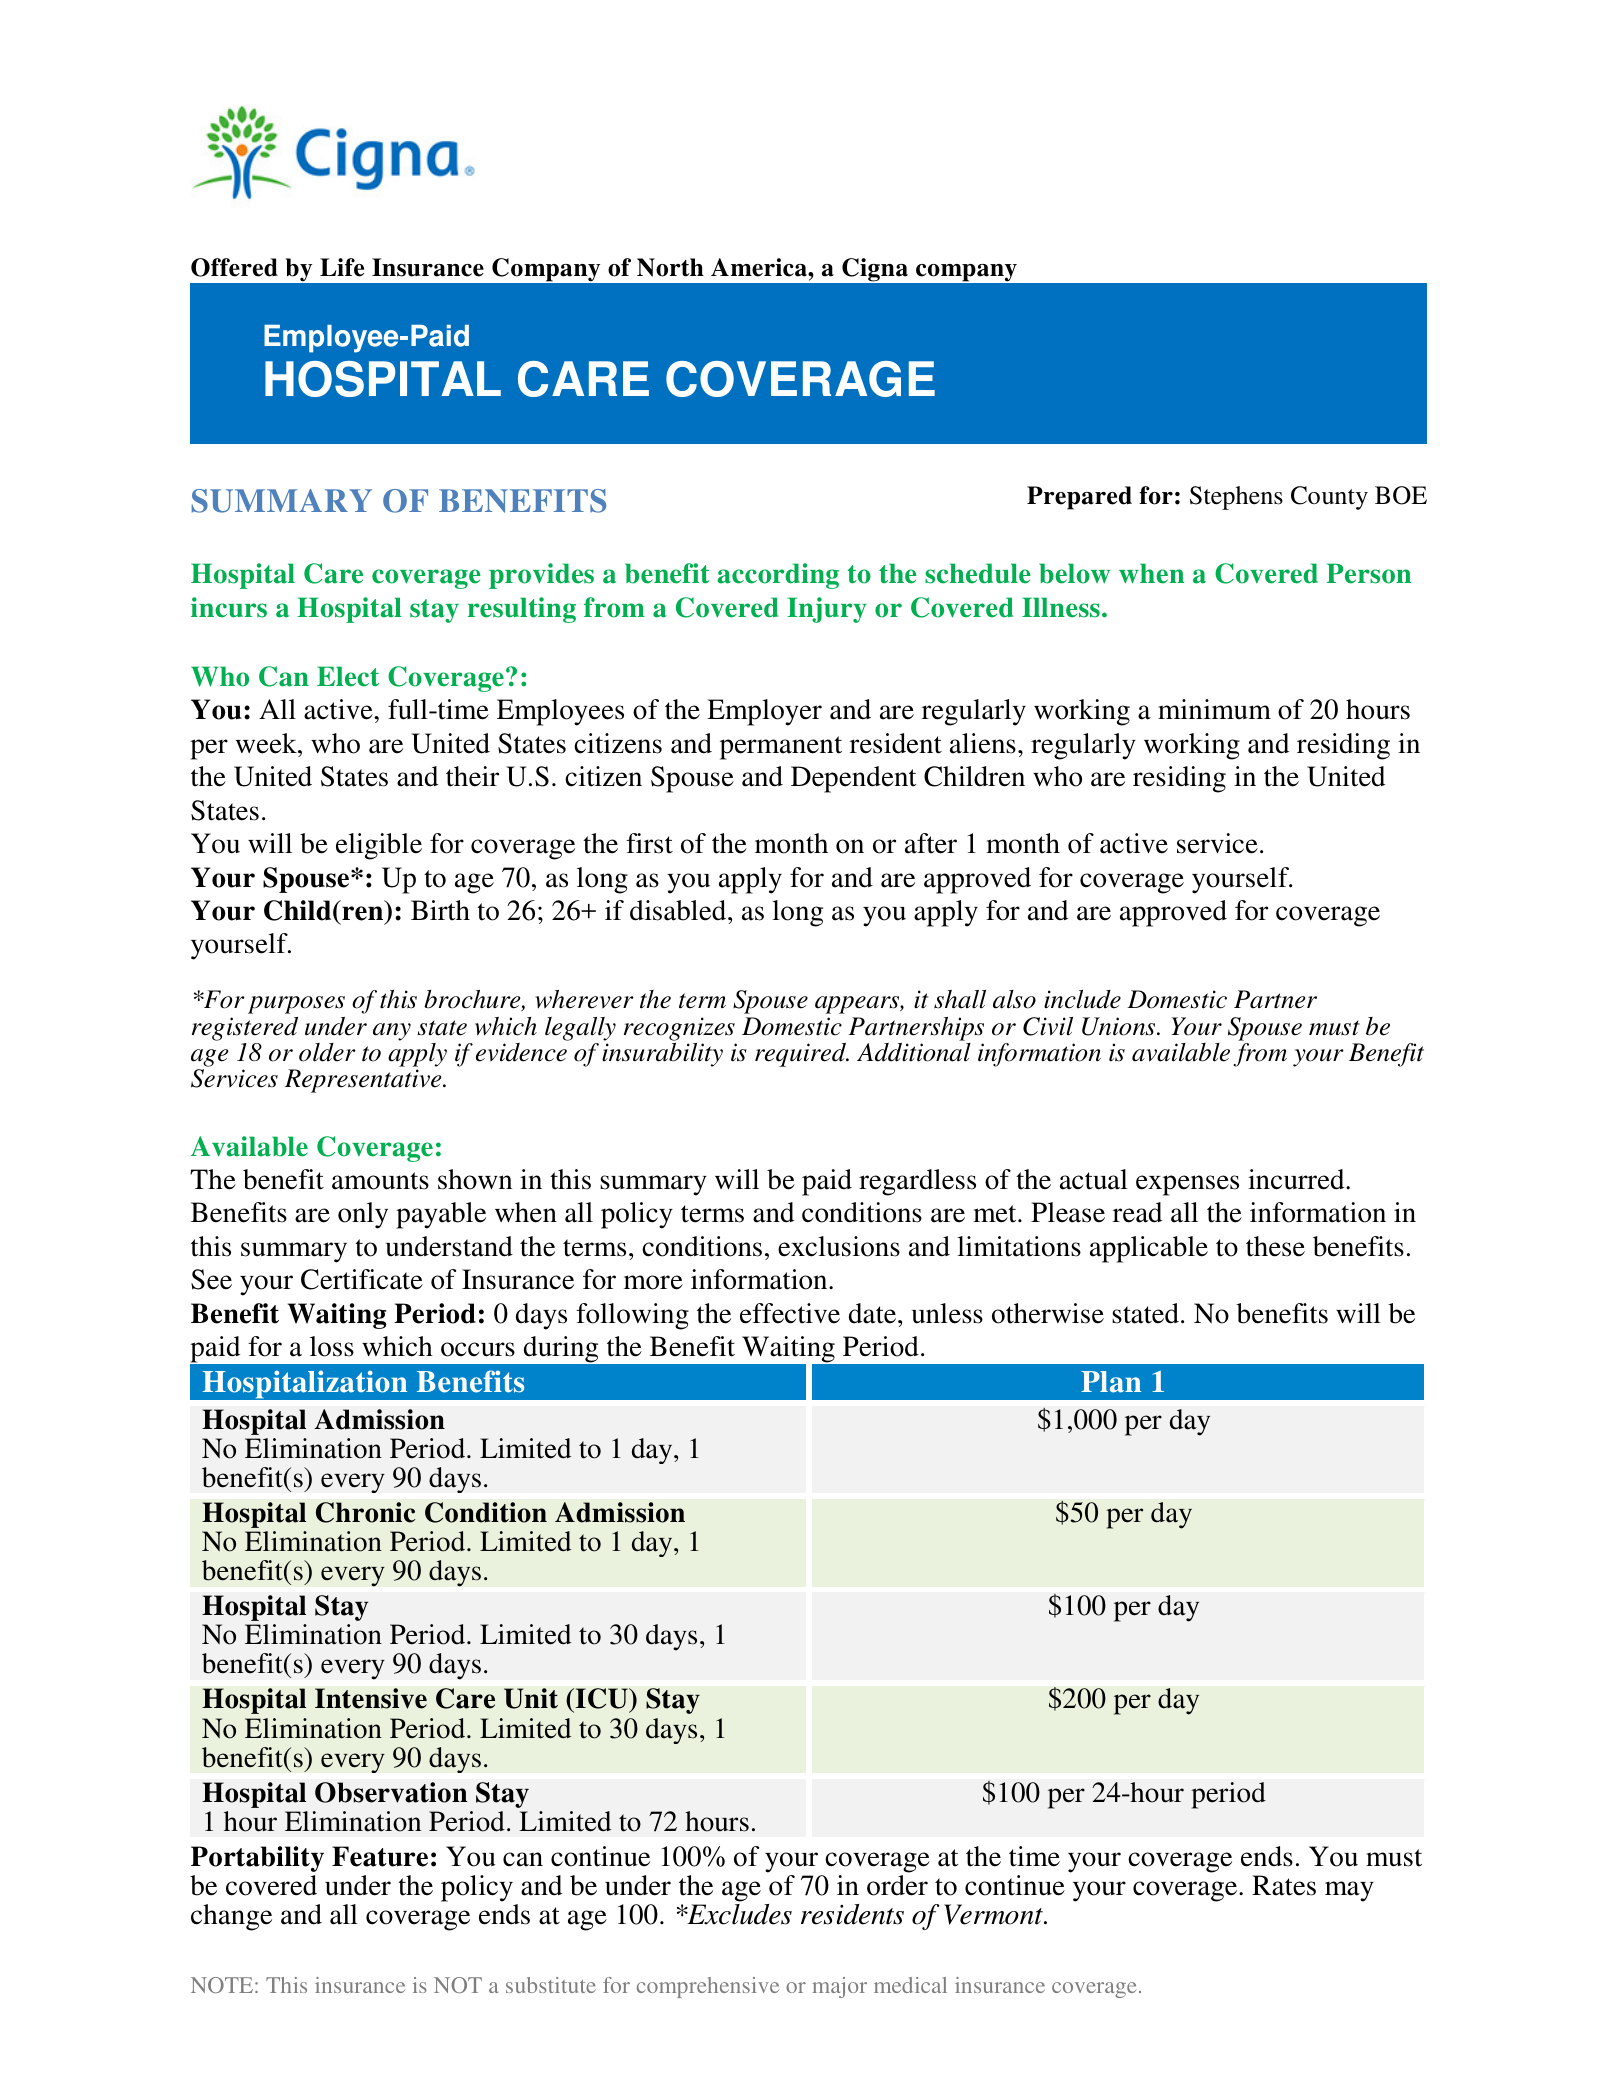 This page has height=2094, width=1618. I want to click on North, so click(670, 267).
